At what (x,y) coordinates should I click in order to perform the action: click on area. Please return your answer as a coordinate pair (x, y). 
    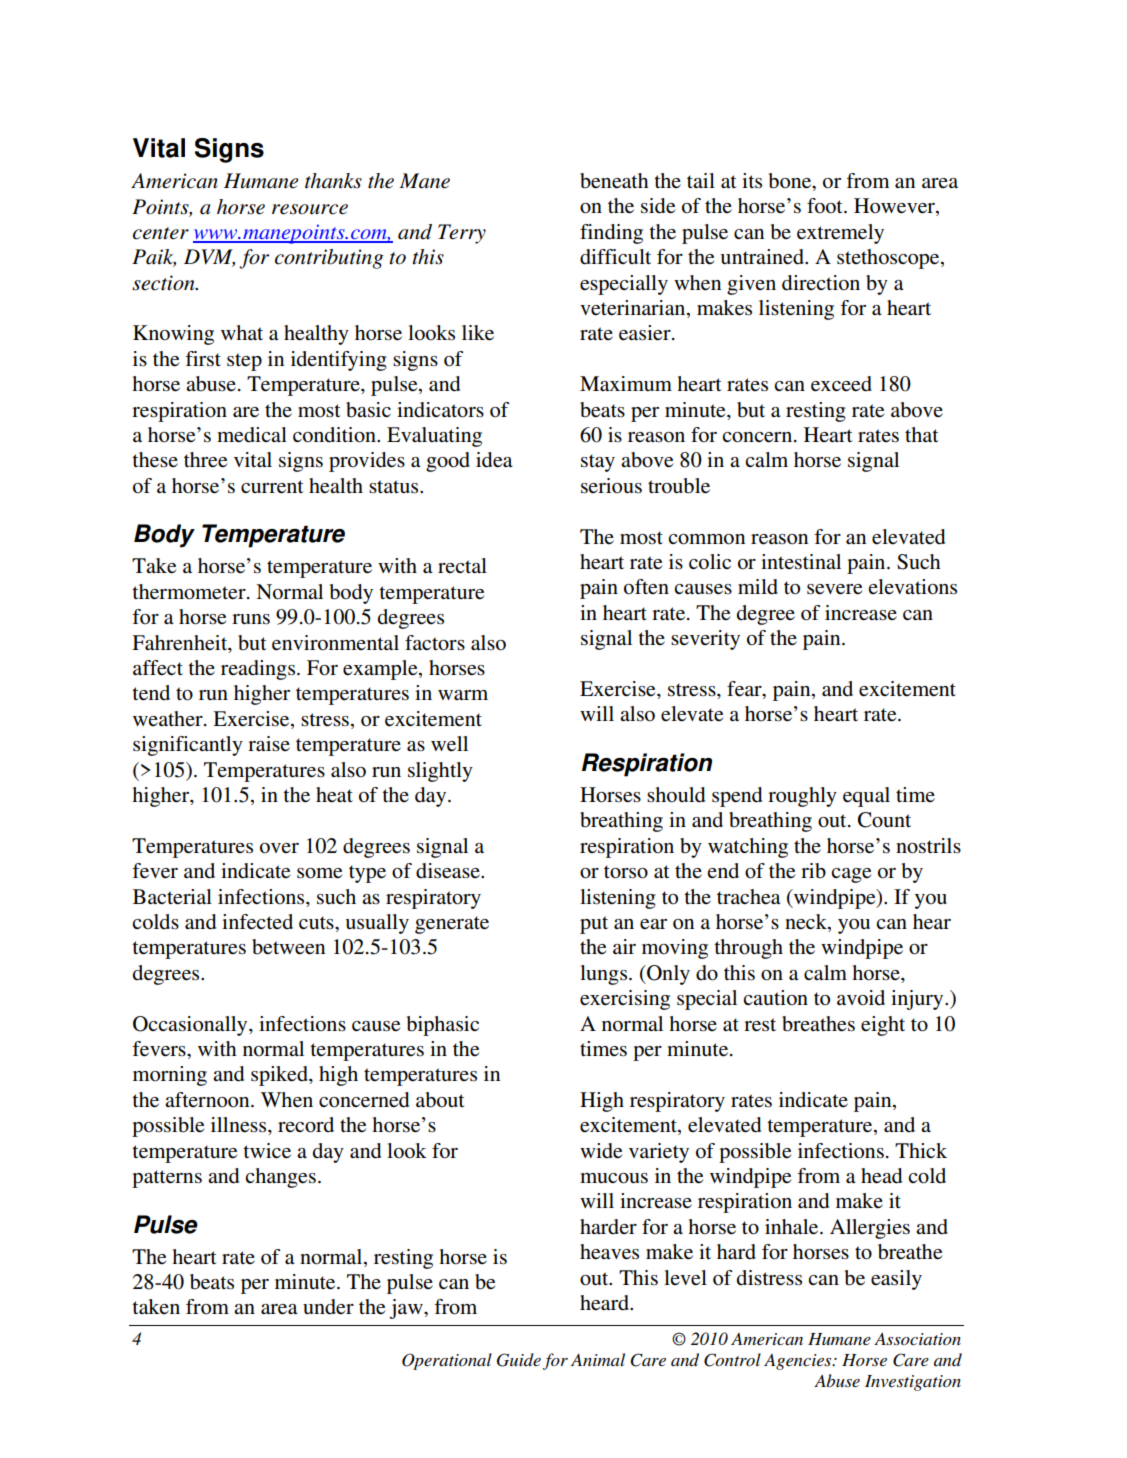
    Looking at the image, I should click on (279, 1309).
